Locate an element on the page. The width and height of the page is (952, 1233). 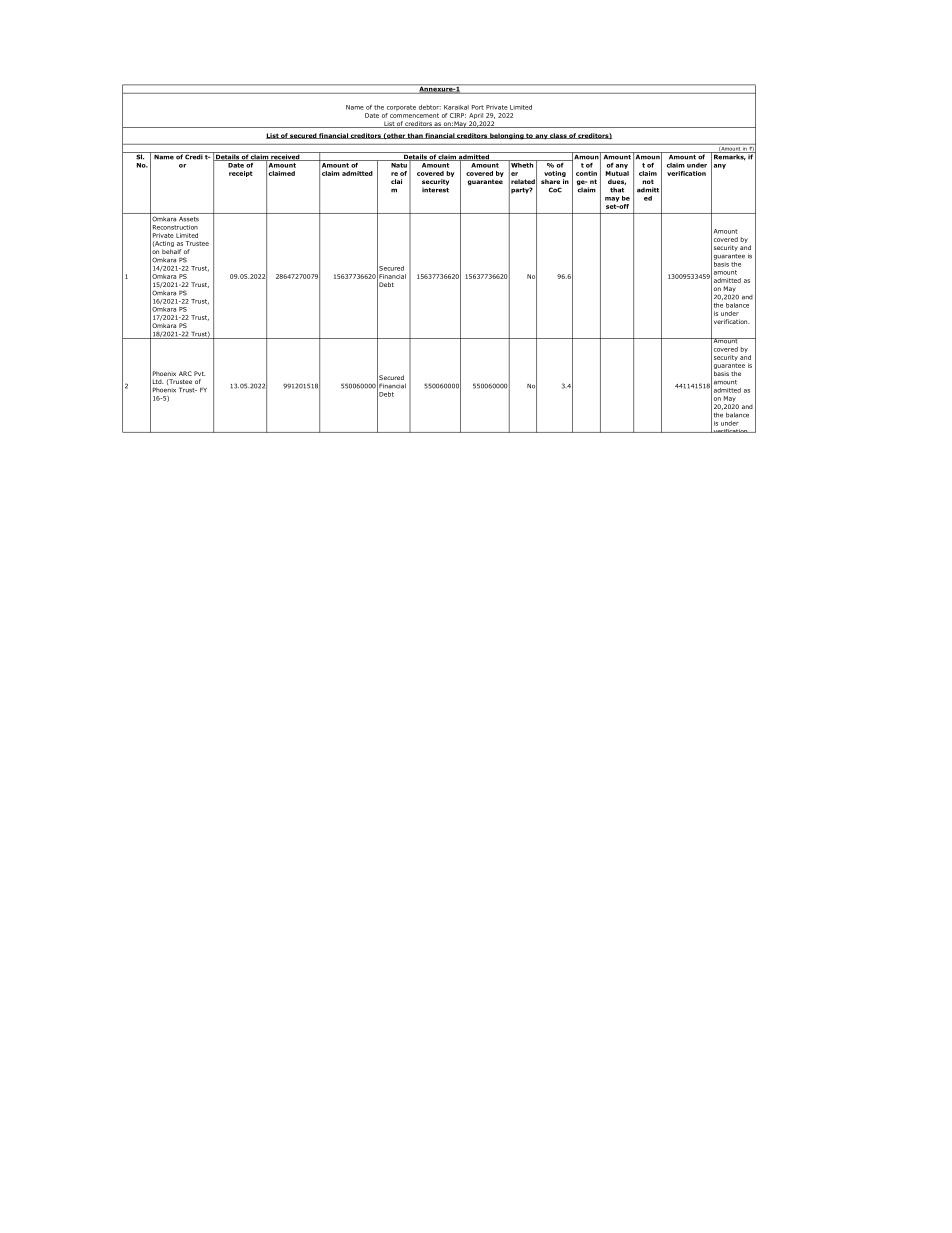
that is located at coordinates (617, 190).
